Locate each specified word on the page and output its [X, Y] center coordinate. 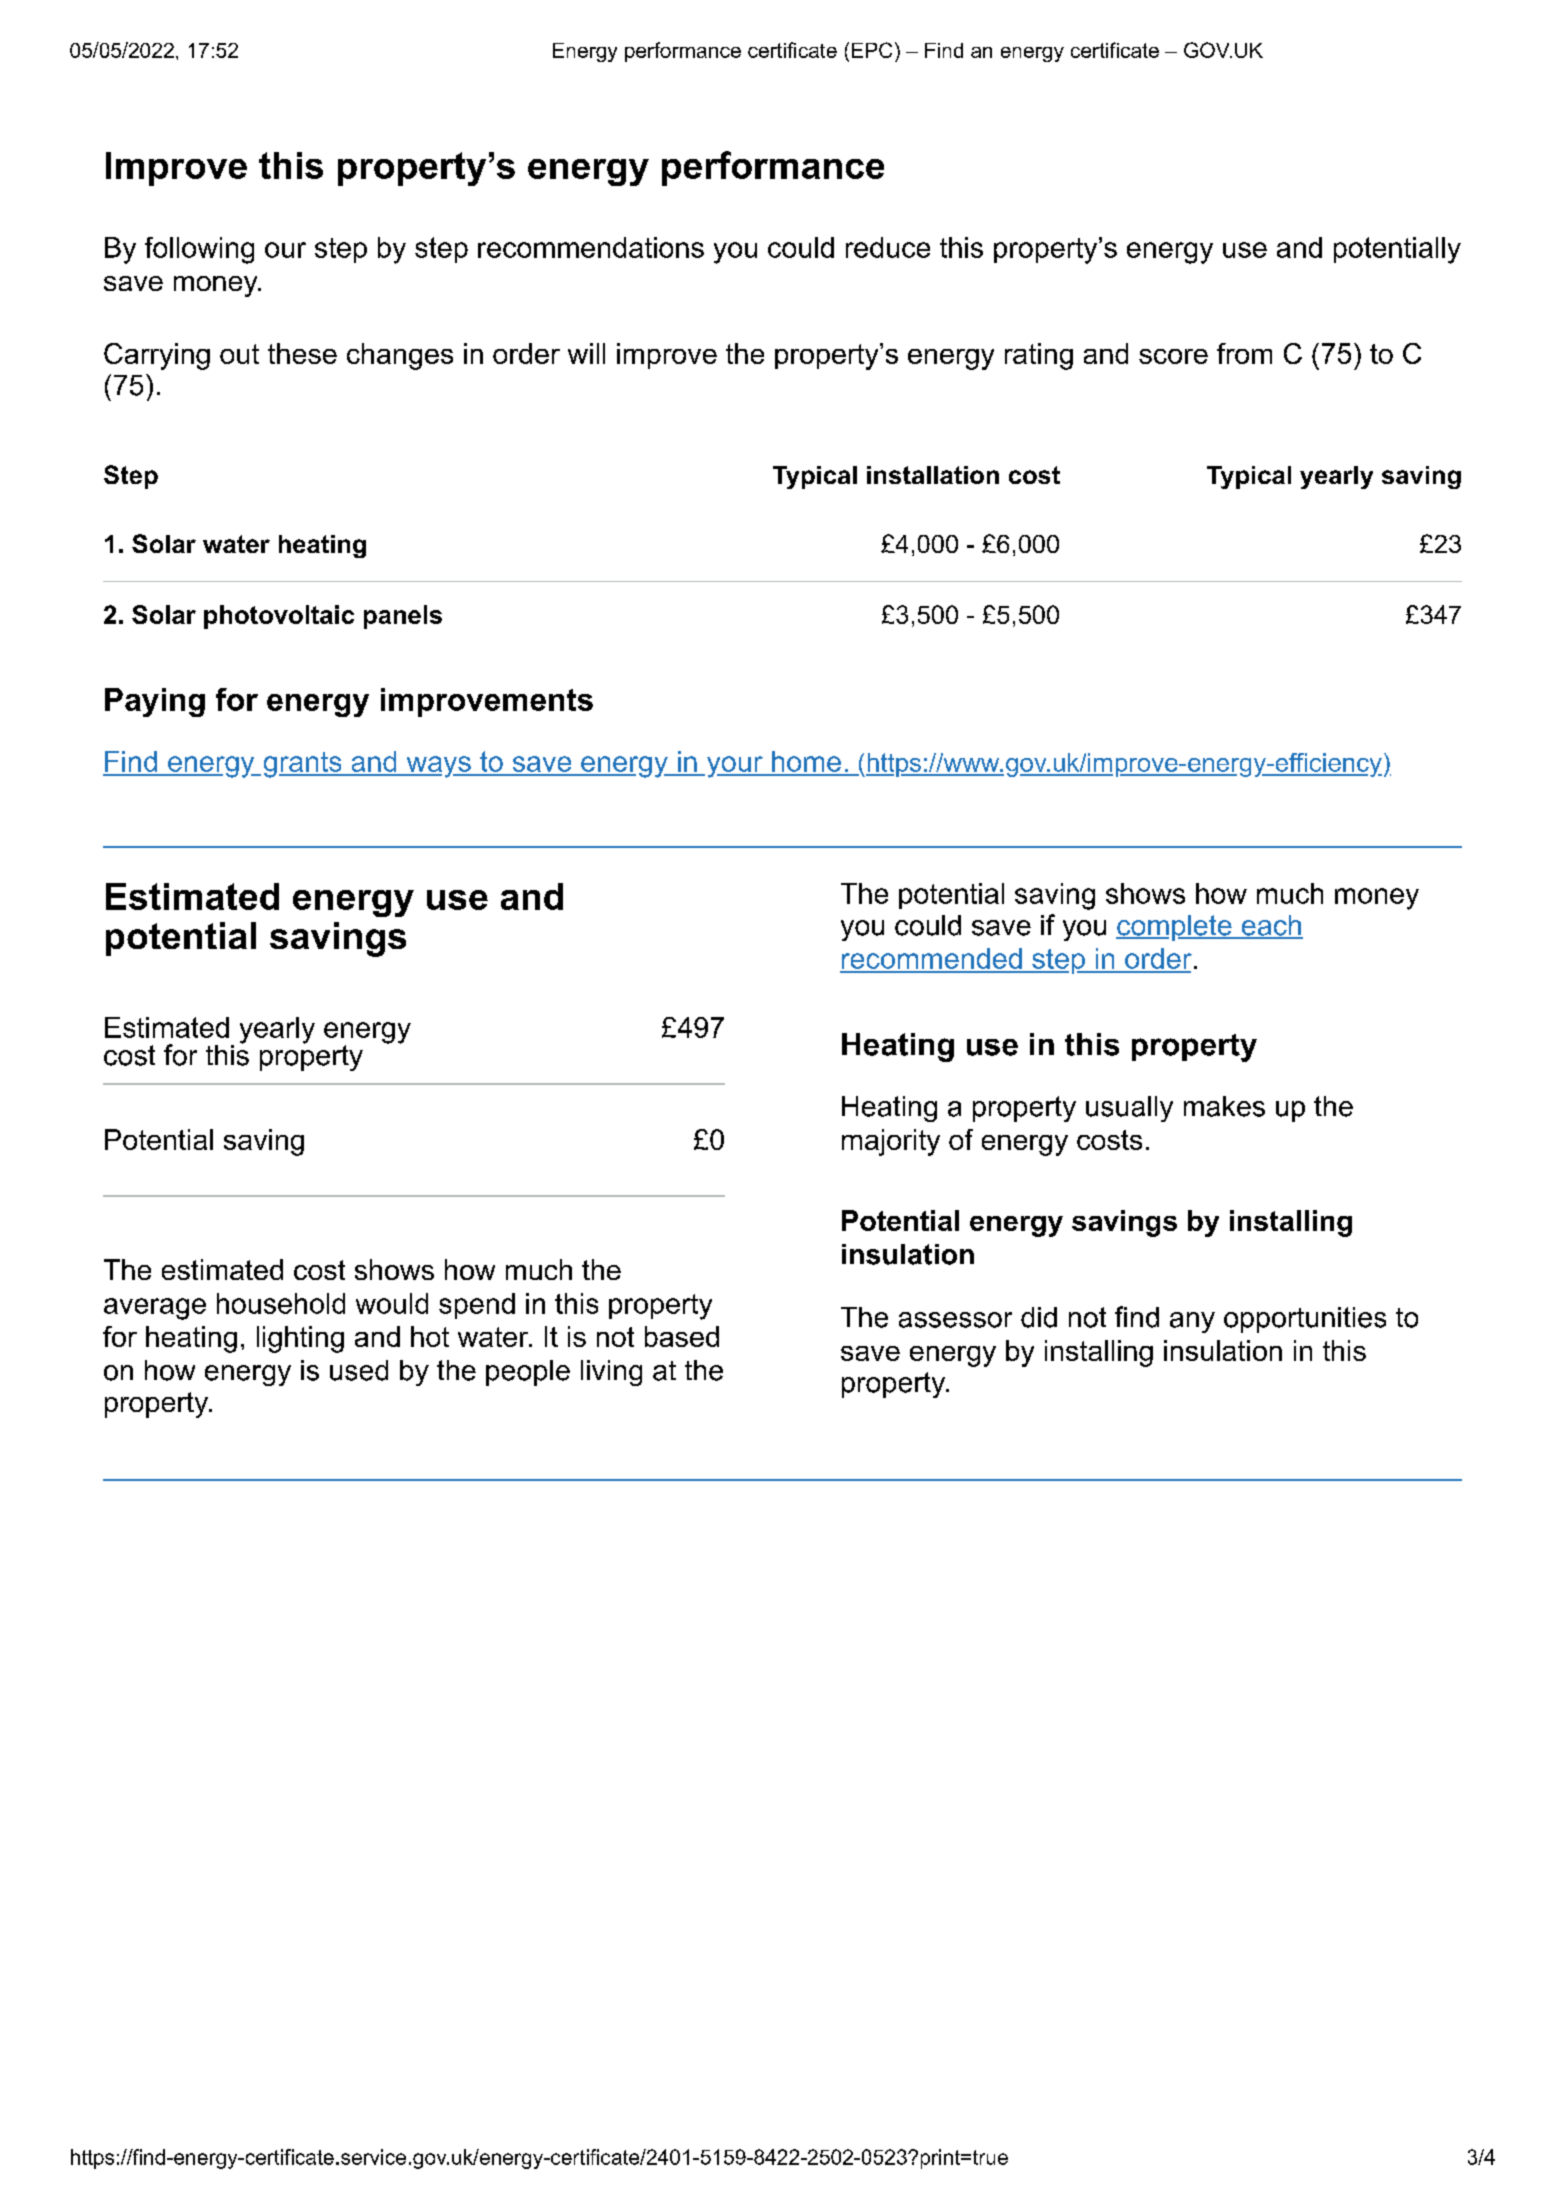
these [302, 353]
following [199, 250]
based [682, 1336]
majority [891, 1142]
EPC [872, 50]
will [586, 353]
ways [438, 767]
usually [1129, 1109]
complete [1175, 928]
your [734, 767]
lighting [300, 1339]
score [1173, 356]
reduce [888, 247]
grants [304, 765]
